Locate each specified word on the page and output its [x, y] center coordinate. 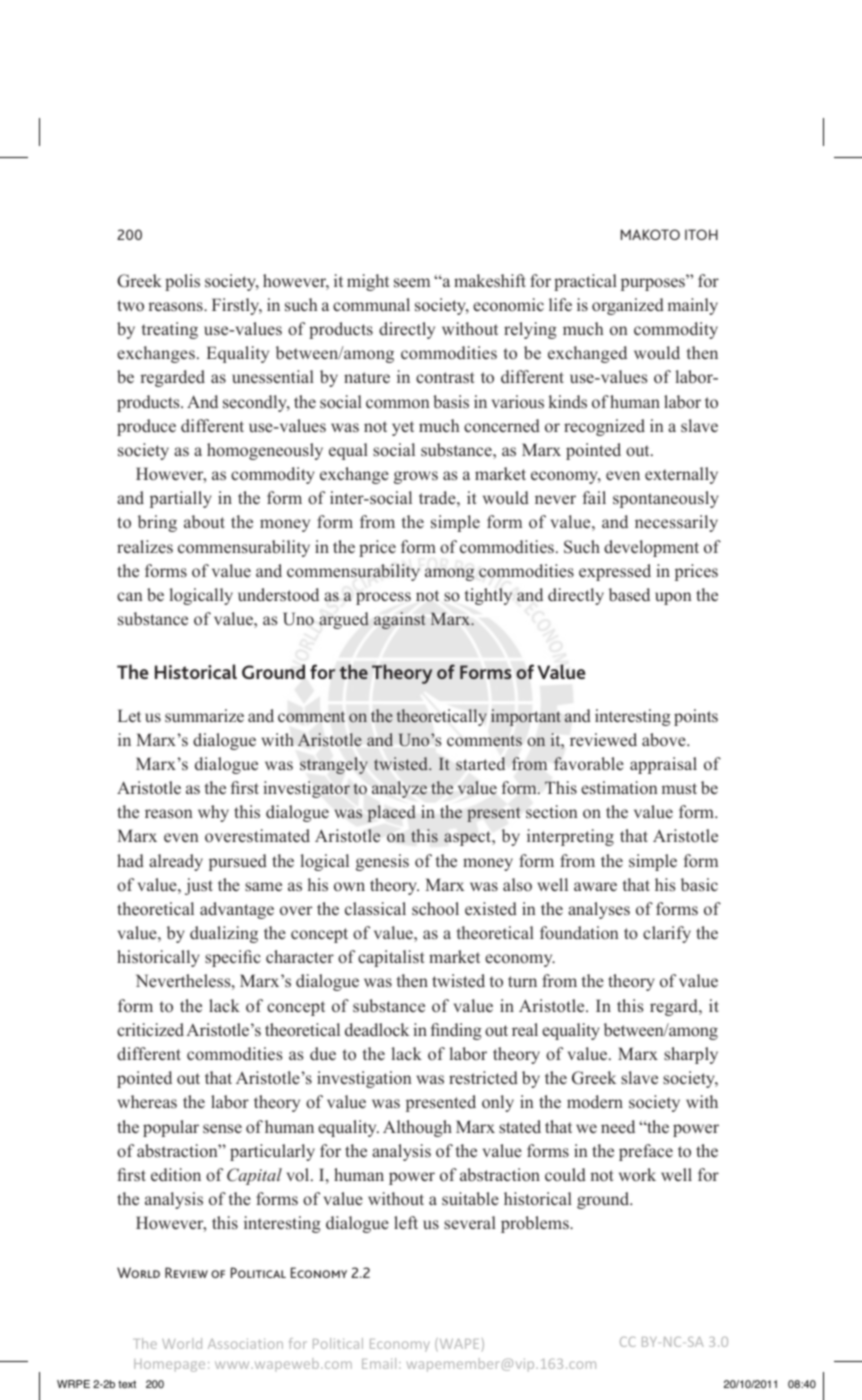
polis [182, 282]
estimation [619, 788]
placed [391, 813]
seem [412, 283]
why [213, 813]
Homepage [169, 1365]
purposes [654, 283]
